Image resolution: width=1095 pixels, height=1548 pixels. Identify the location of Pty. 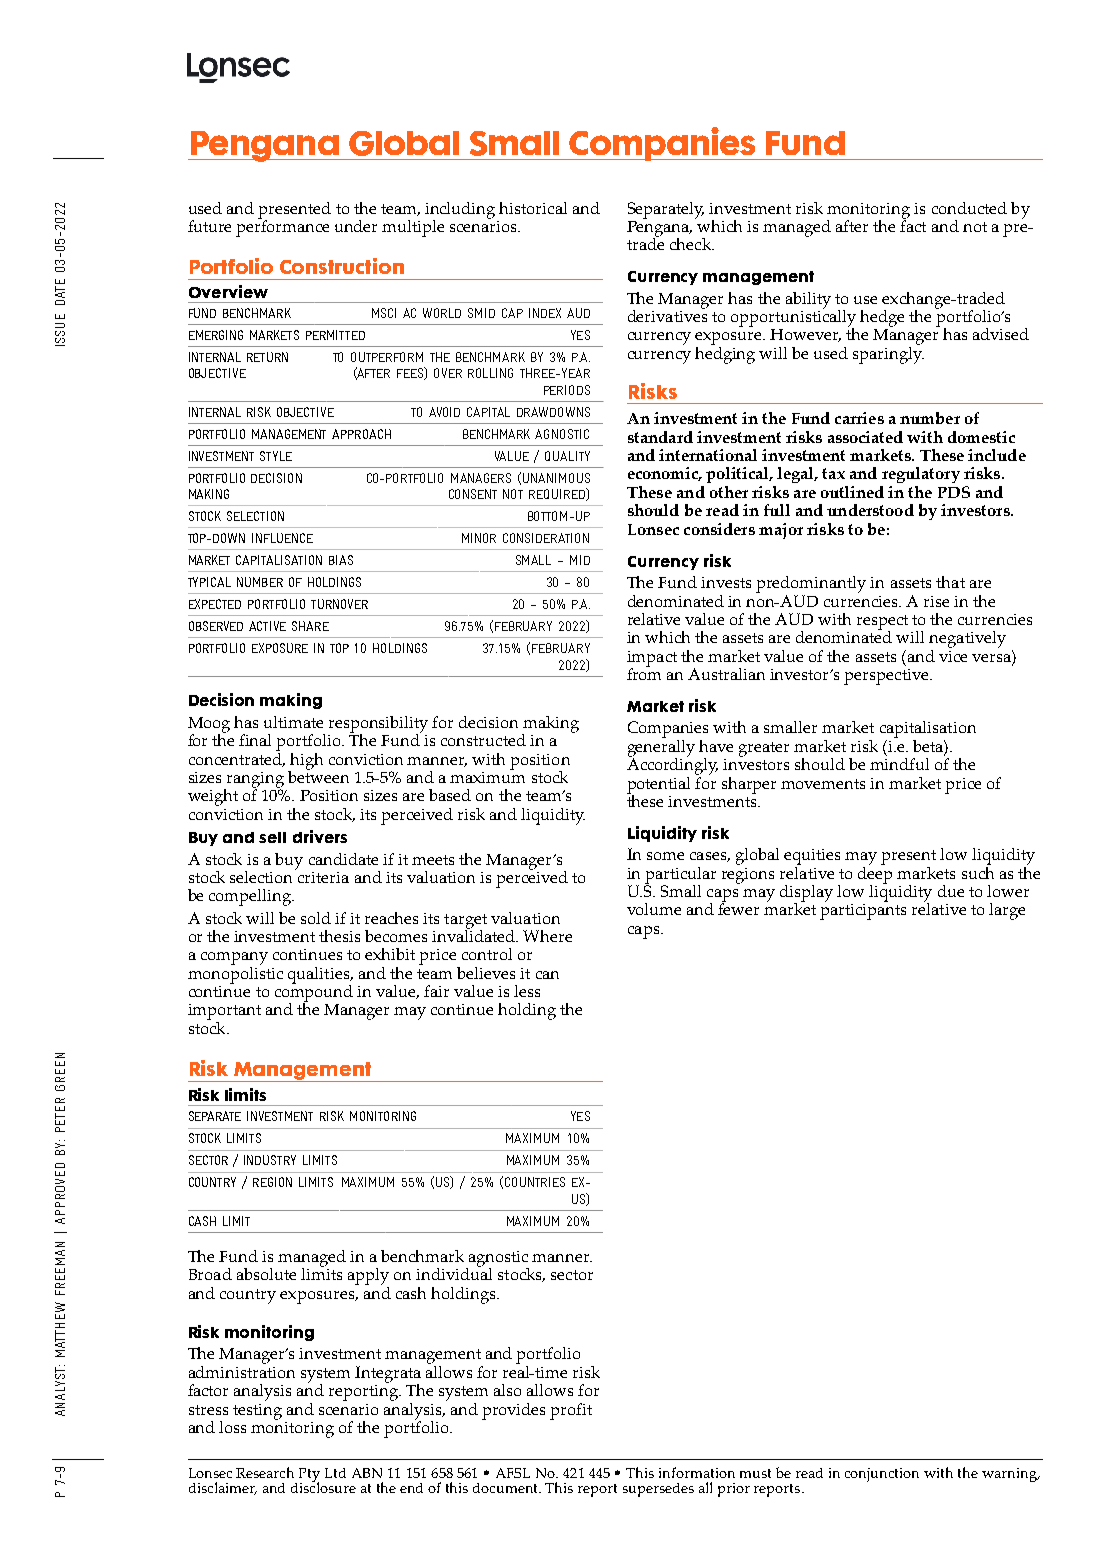
(309, 1476).
